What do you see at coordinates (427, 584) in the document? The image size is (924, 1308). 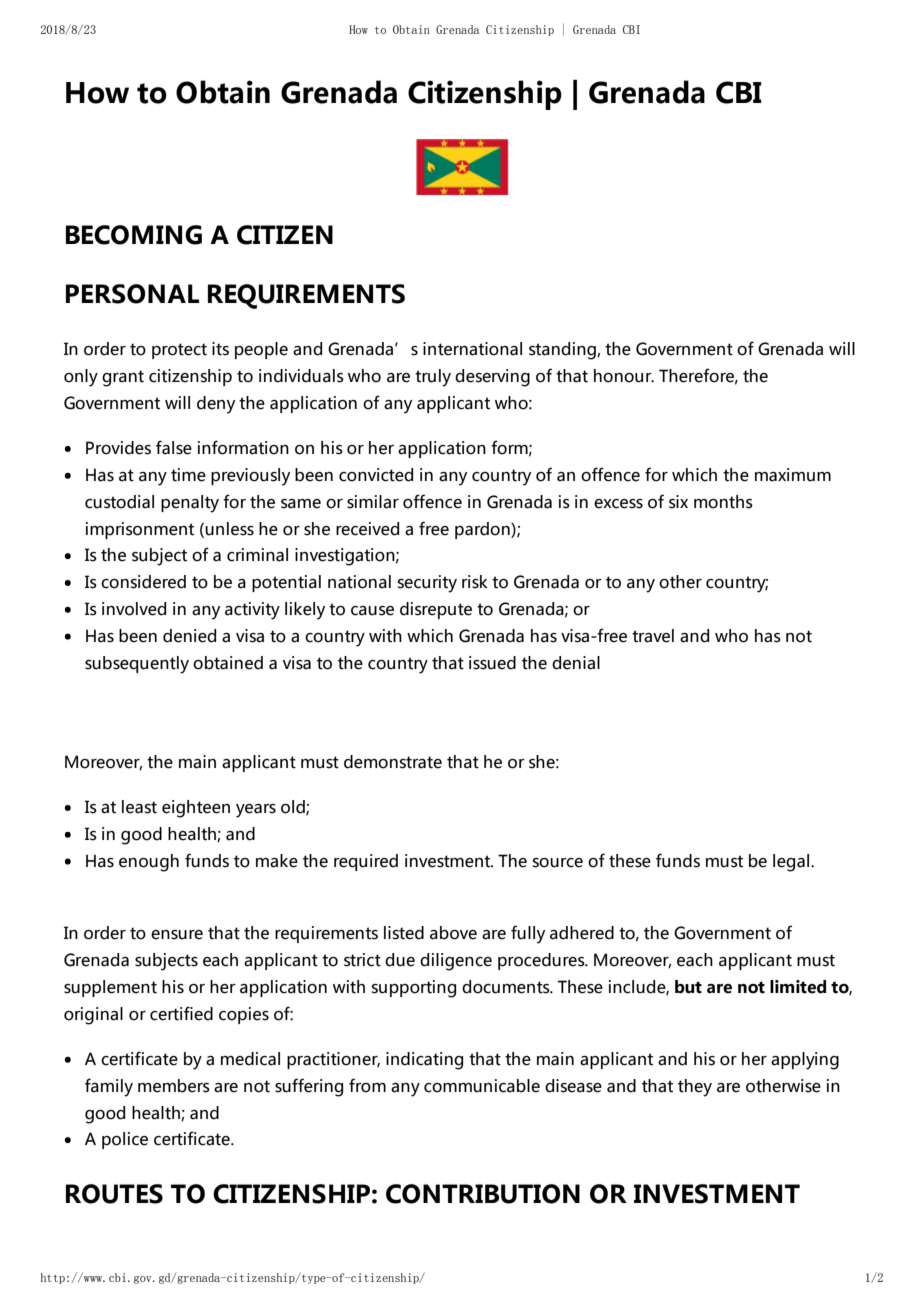 I see `security` at bounding box center [427, 584].
